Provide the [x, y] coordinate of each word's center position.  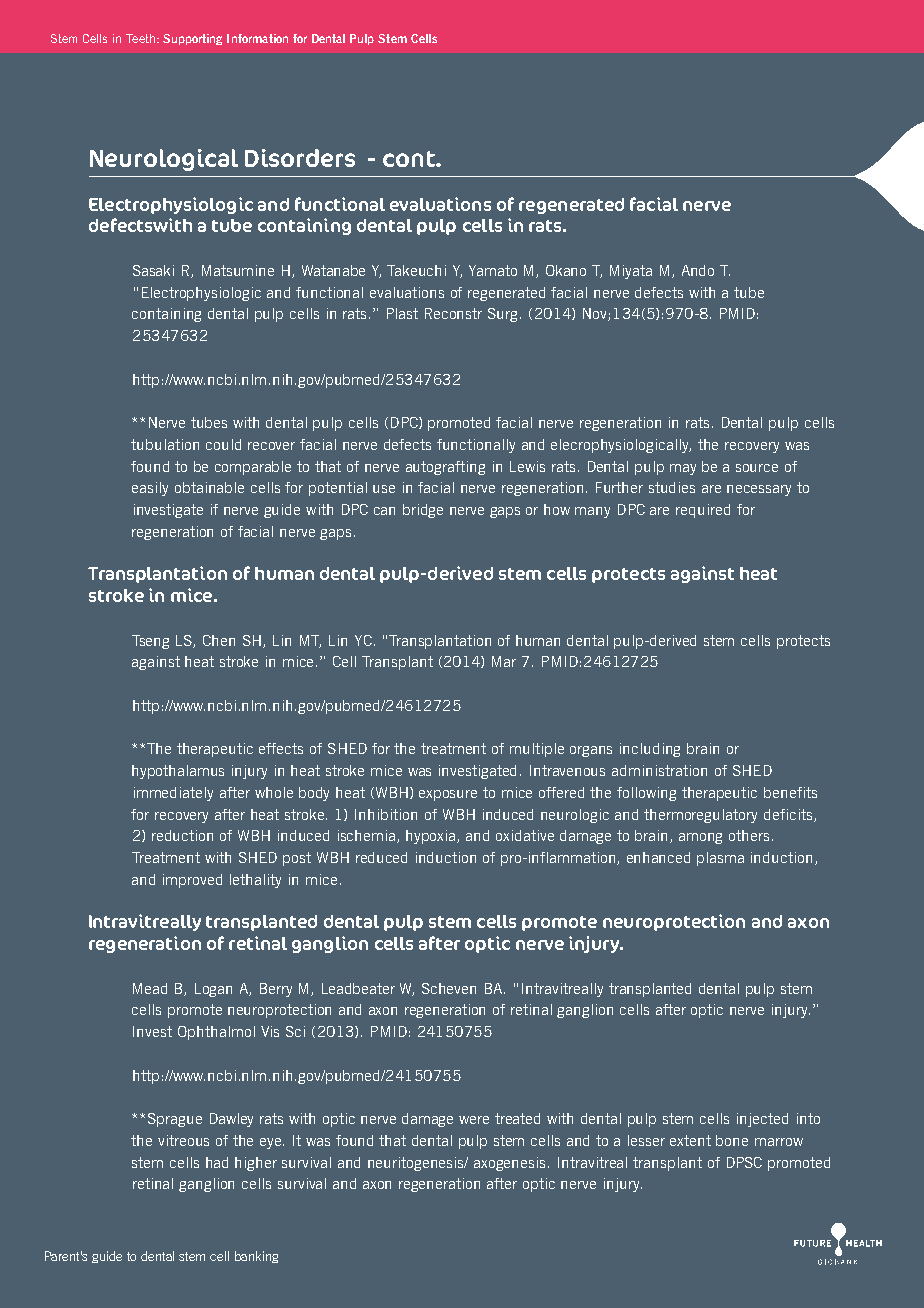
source [757, 468]
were [474, 1120]
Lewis [527, 466]
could [223, 444]
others [749, 835]
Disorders [300, 158]
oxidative [525, 835]
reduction [182, 835]
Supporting [192, 39]
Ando [698, 270]
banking [256, 1257]
